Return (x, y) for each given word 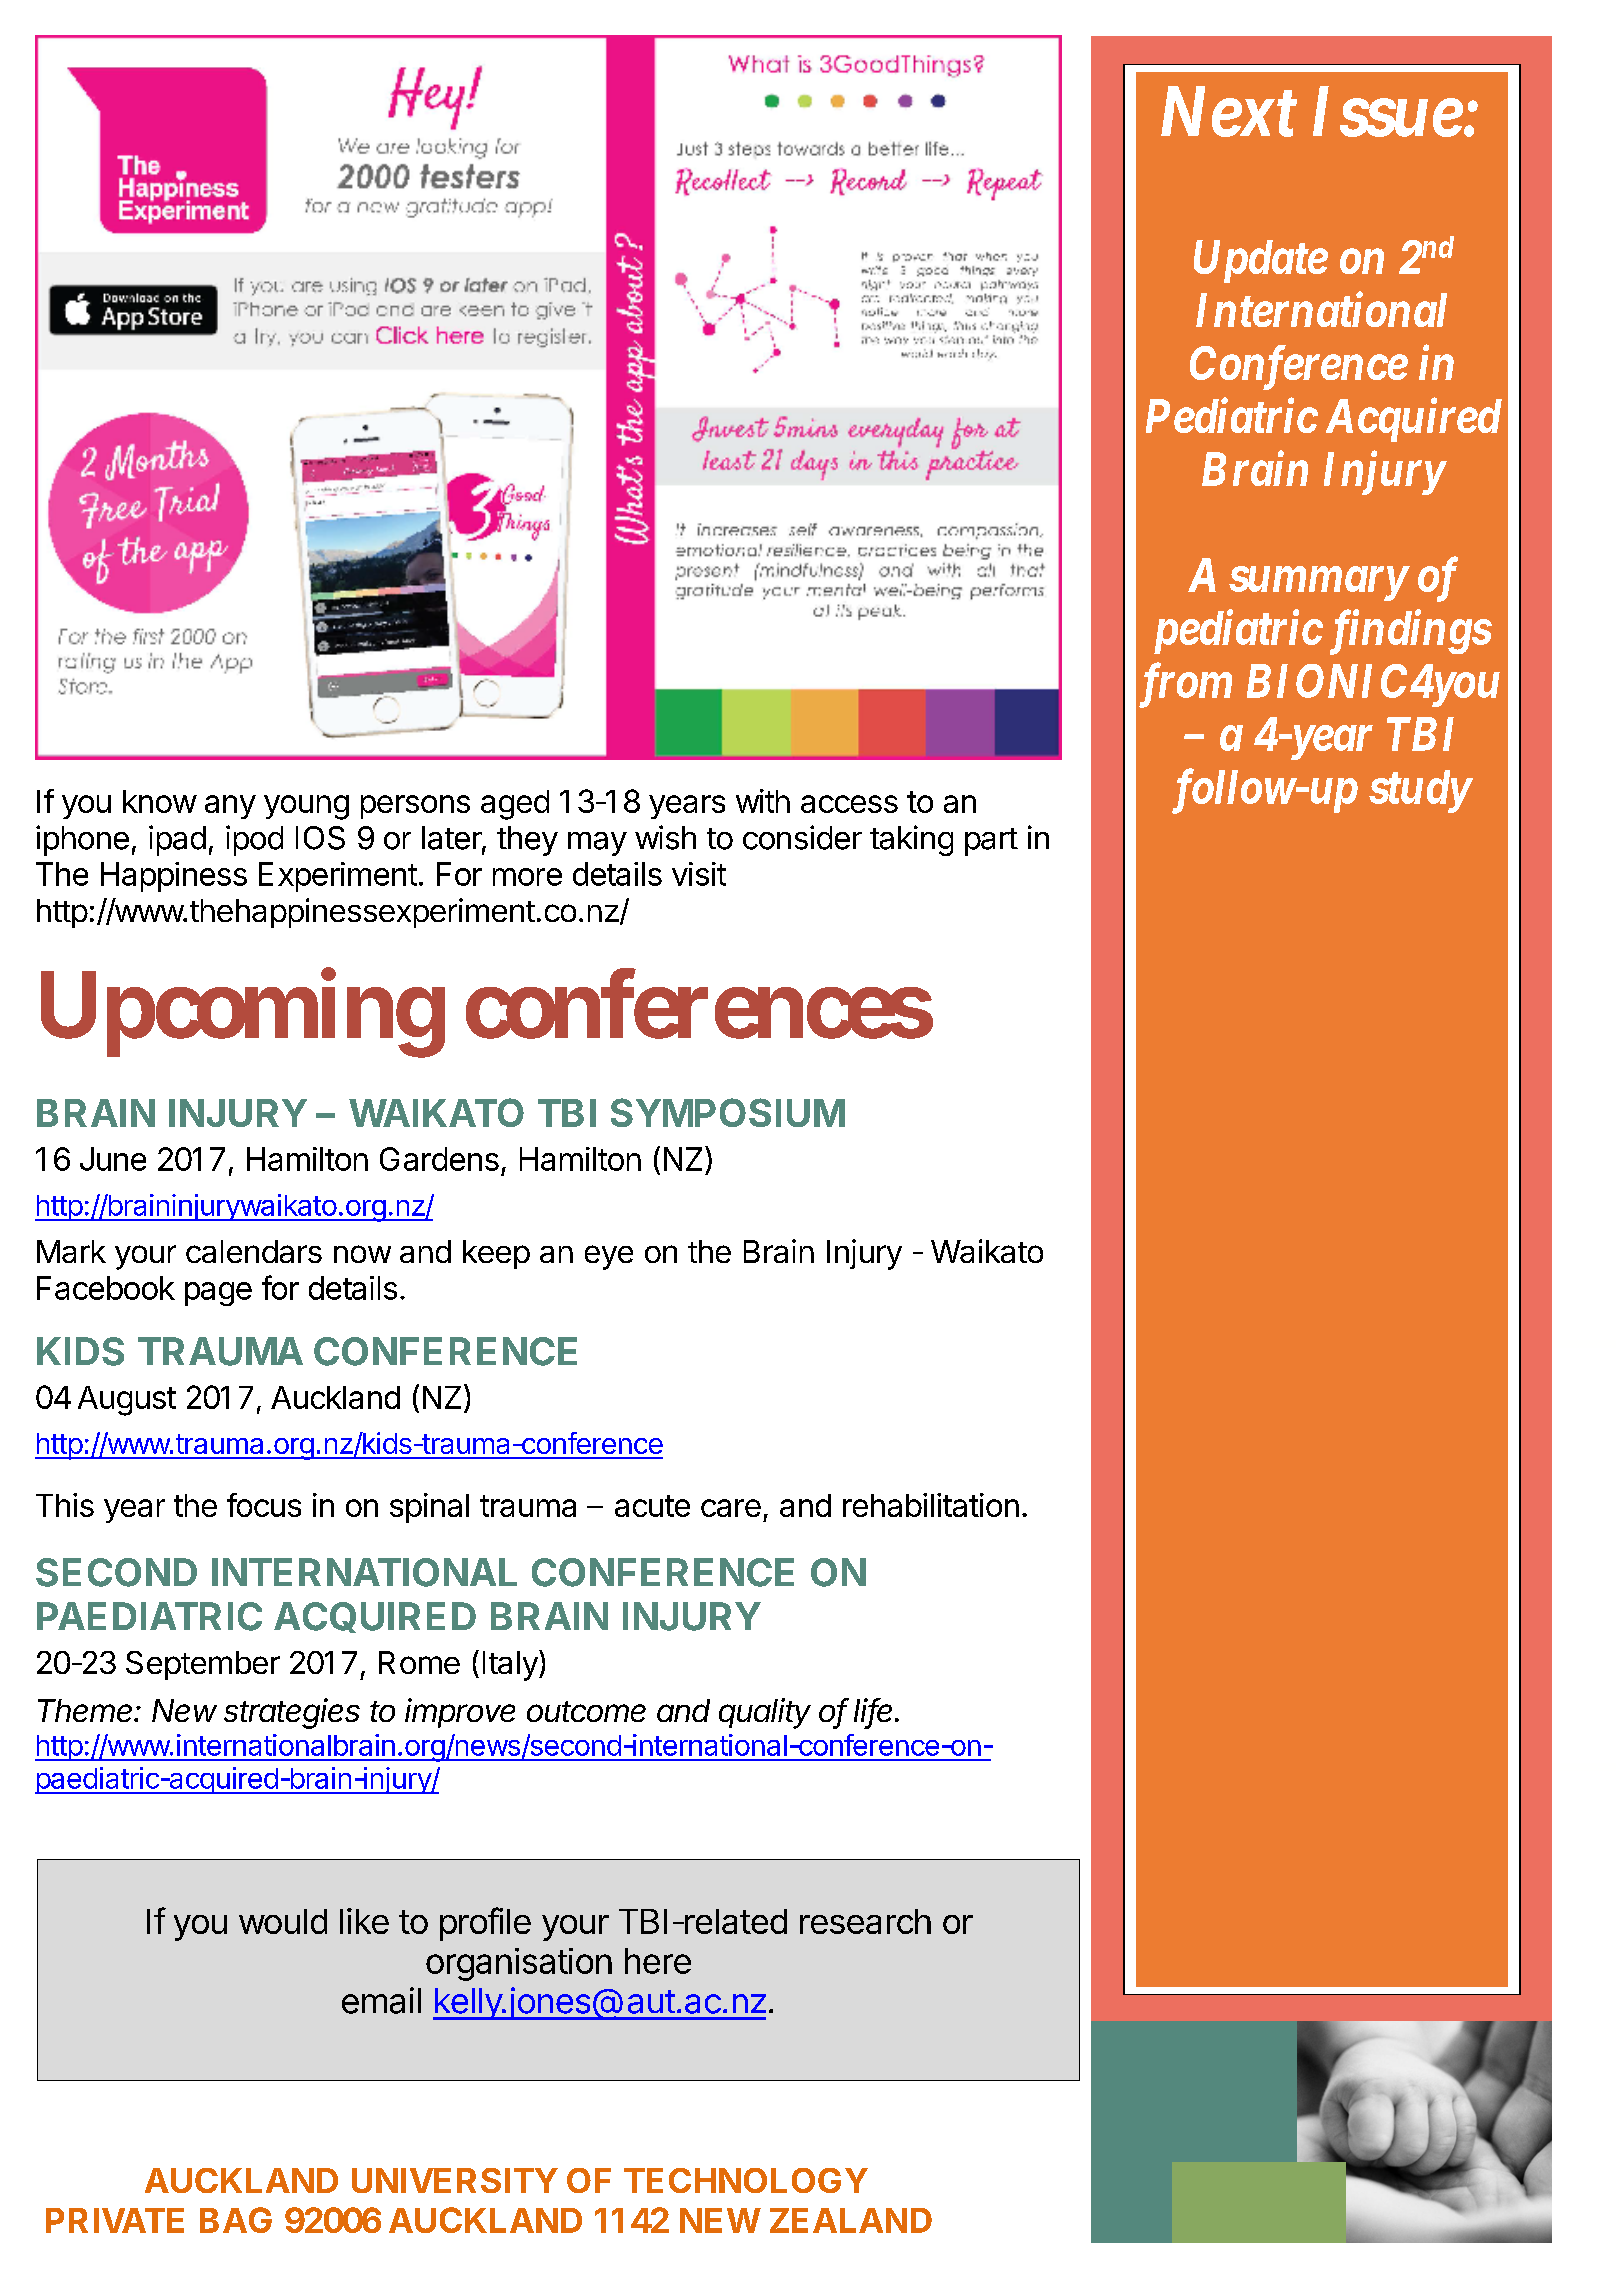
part (991, 842)
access (849, 804)
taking (911, 840)
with (763, 801)
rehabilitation (931, 1505)
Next (1229, 112)
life (875, 1711)
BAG (236, 2220)
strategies (292, 1713)
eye (609, 1257)
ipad (177, 840)
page (218, 1294)
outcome (586, 1711)
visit (699, 874)
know (160, 801)
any (230, 807)
